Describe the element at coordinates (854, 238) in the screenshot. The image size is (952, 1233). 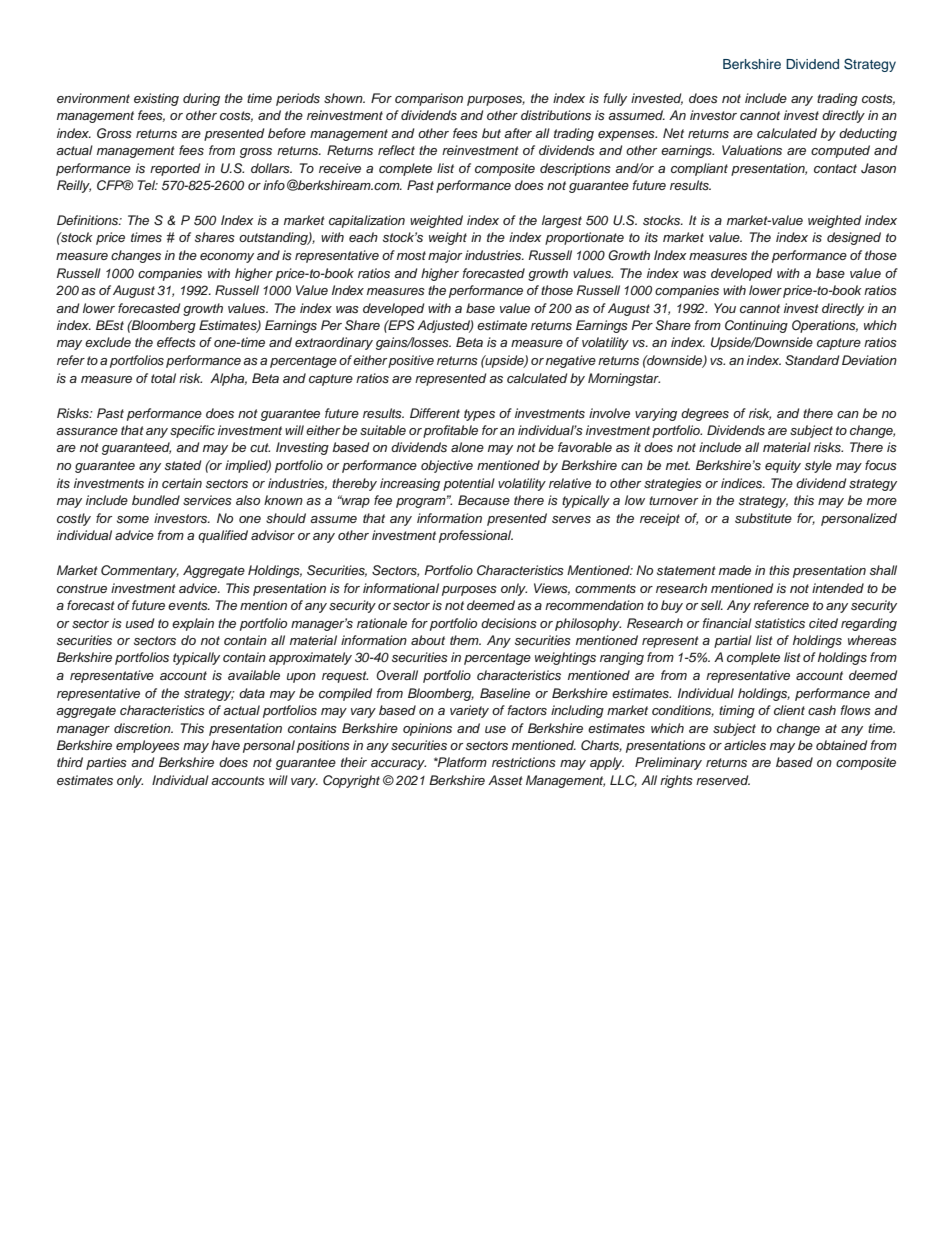
I see `designed` at that location.
